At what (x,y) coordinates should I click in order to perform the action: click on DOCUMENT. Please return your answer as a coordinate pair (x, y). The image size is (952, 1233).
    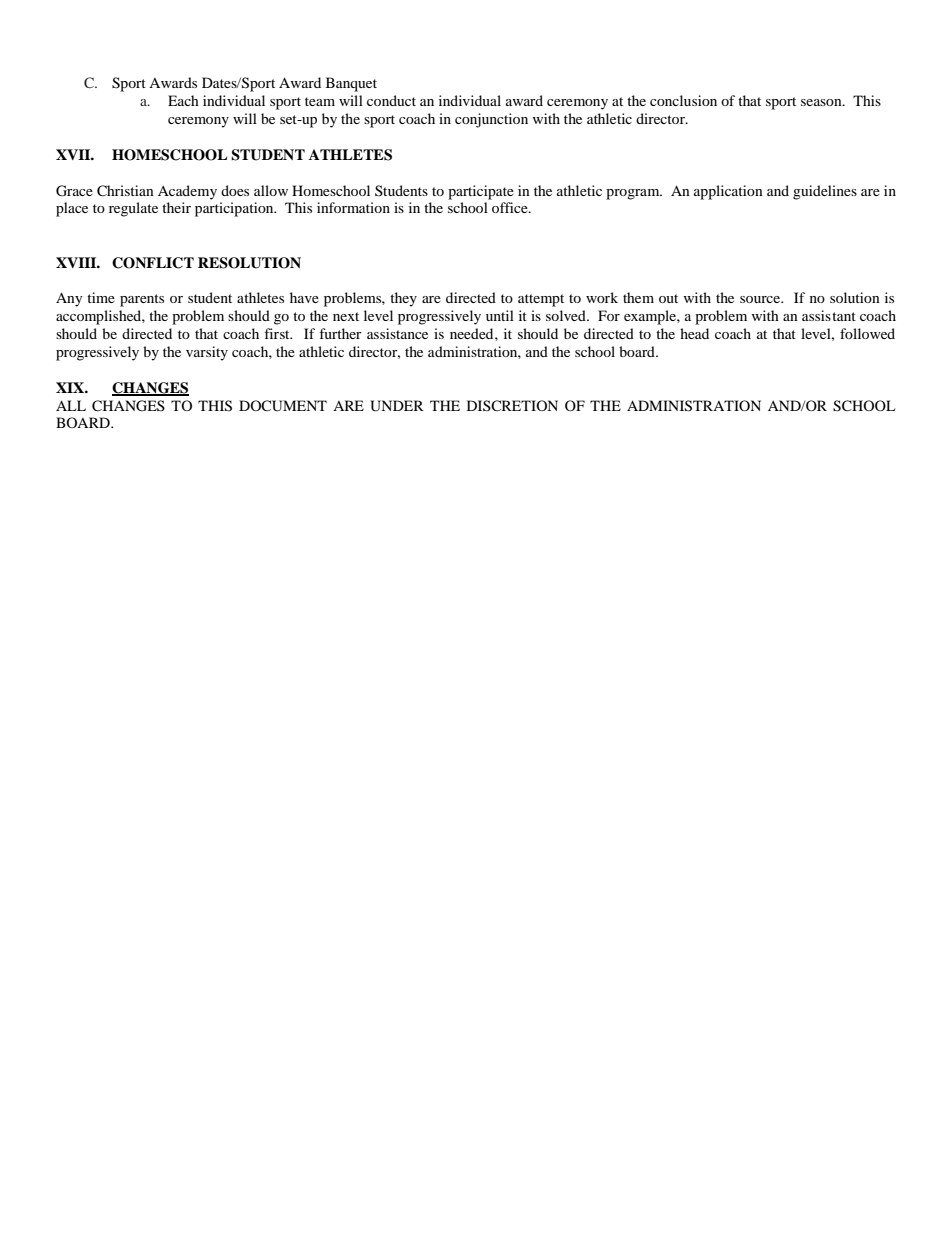
    Looking at the image, I should click on (283, 406).
